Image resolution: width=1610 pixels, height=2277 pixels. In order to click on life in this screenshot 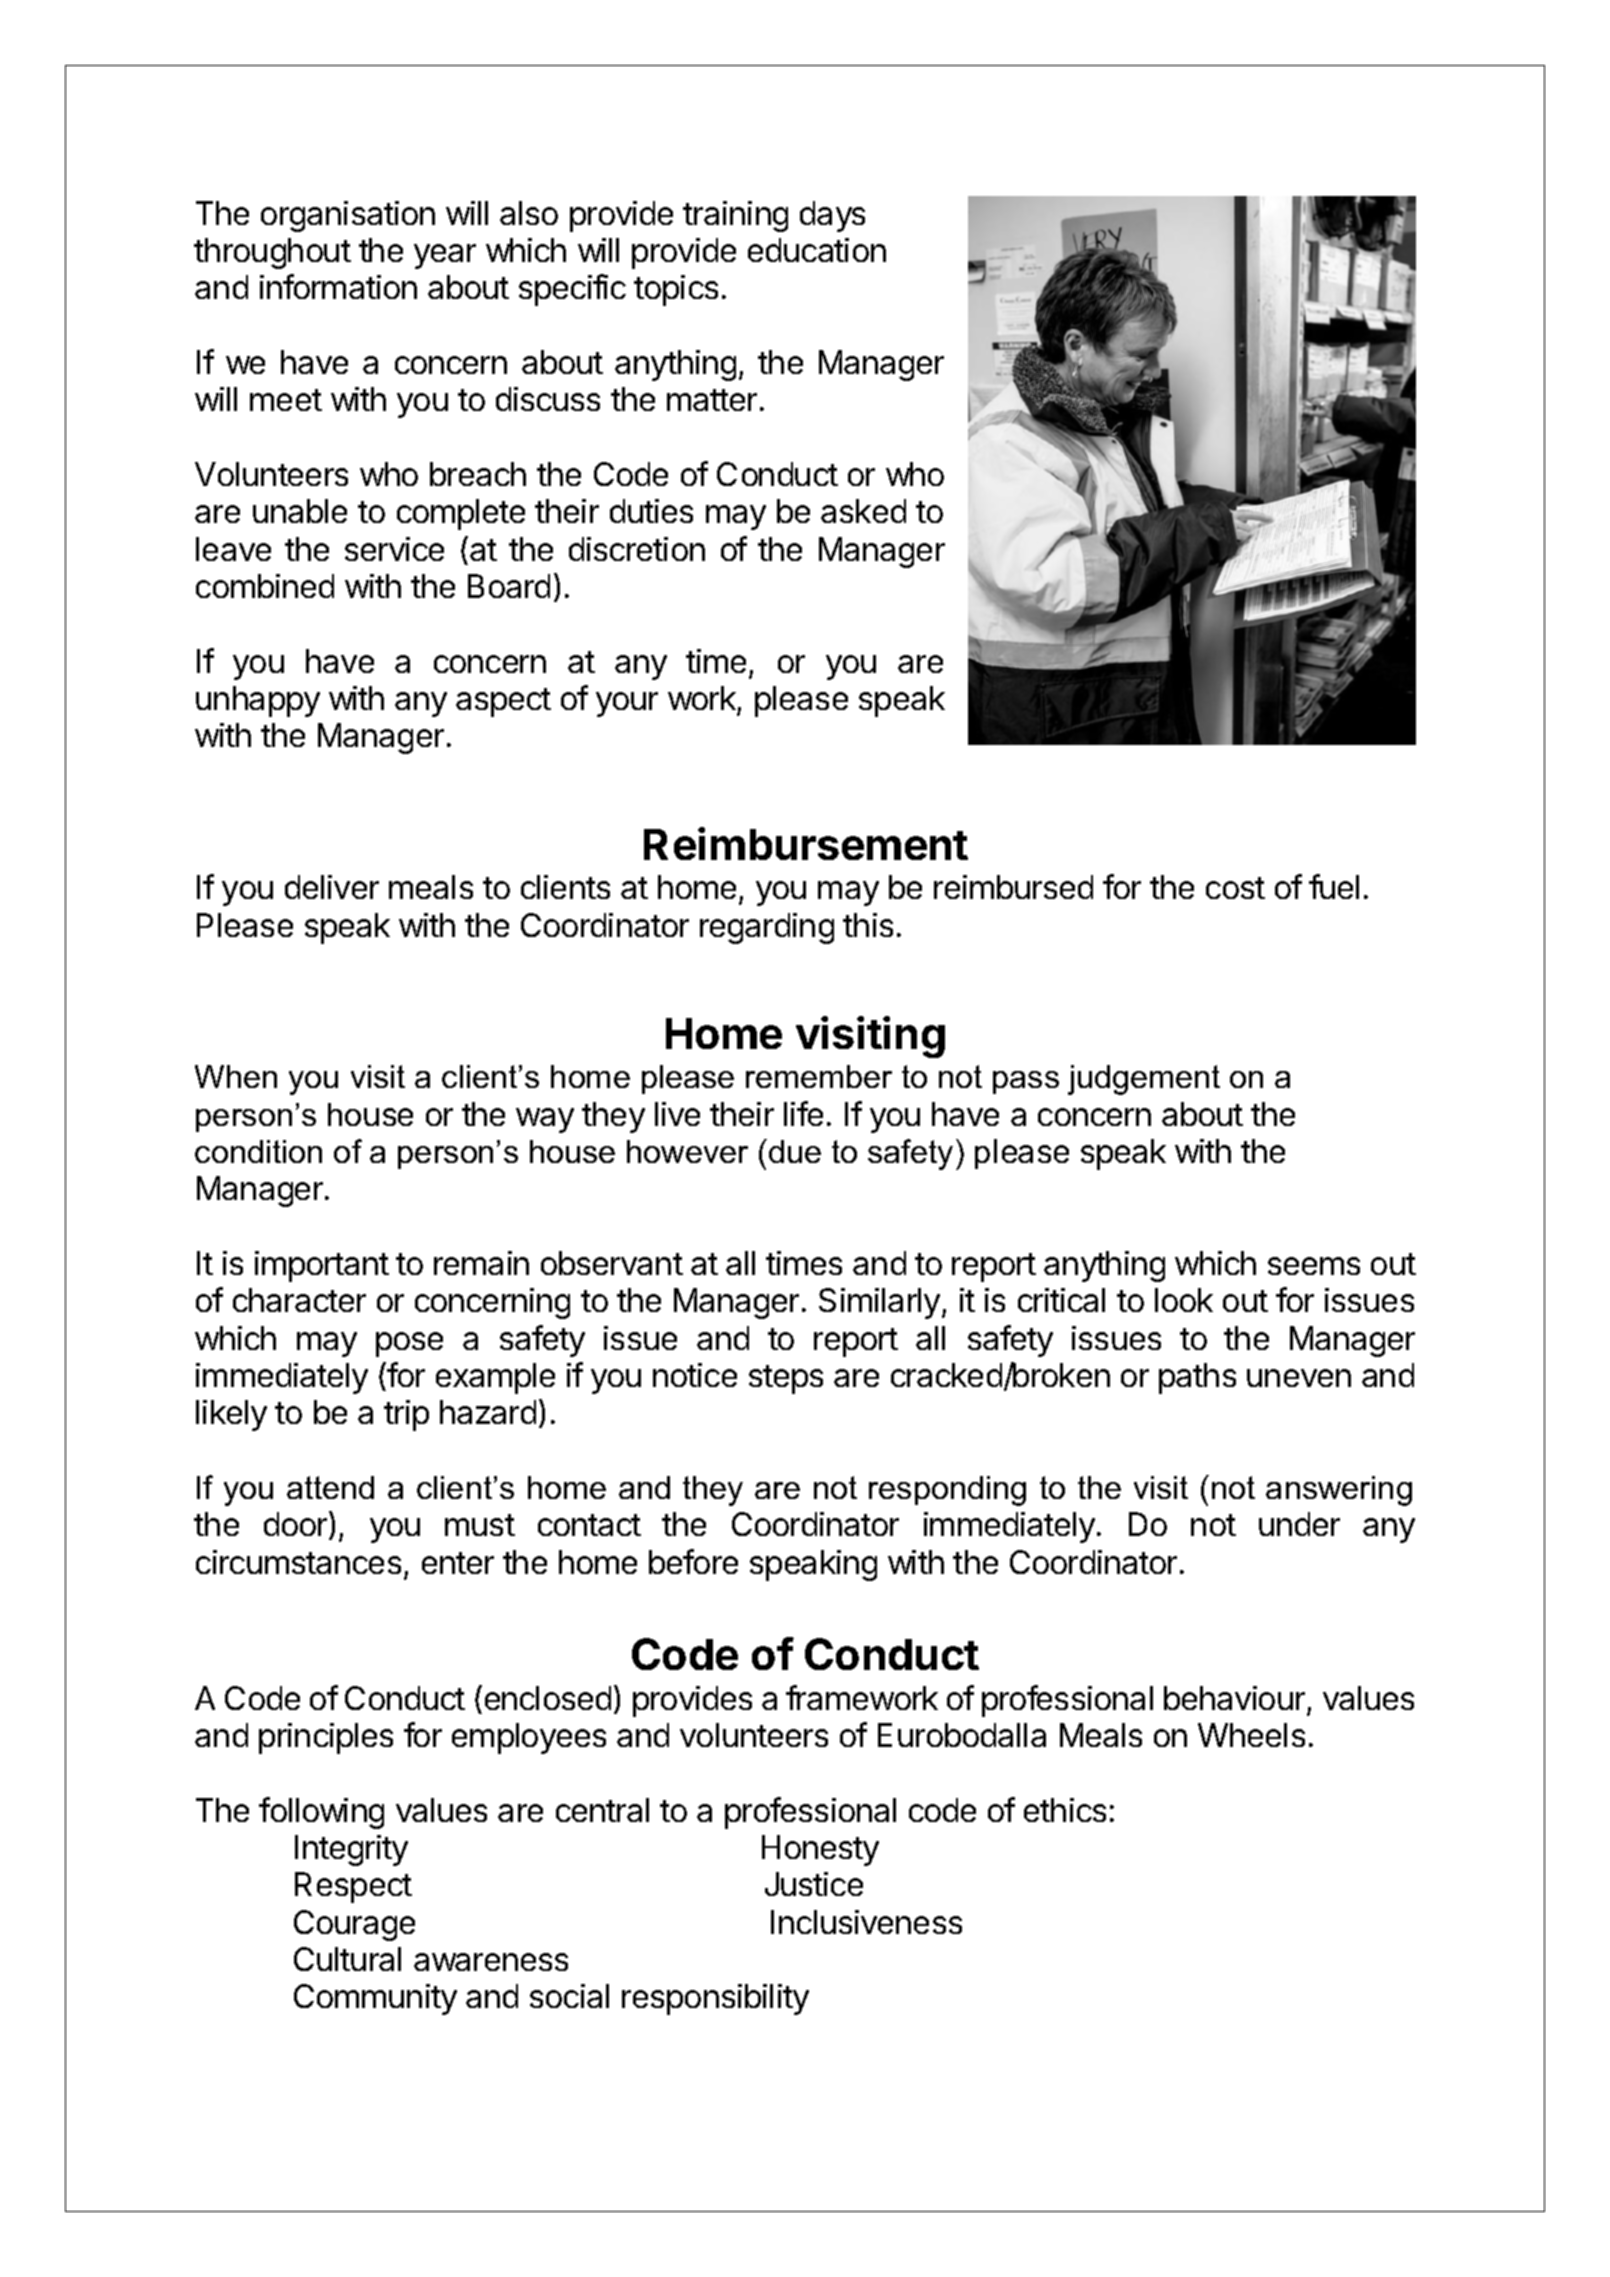, I will do `click(803, 1113)`.
